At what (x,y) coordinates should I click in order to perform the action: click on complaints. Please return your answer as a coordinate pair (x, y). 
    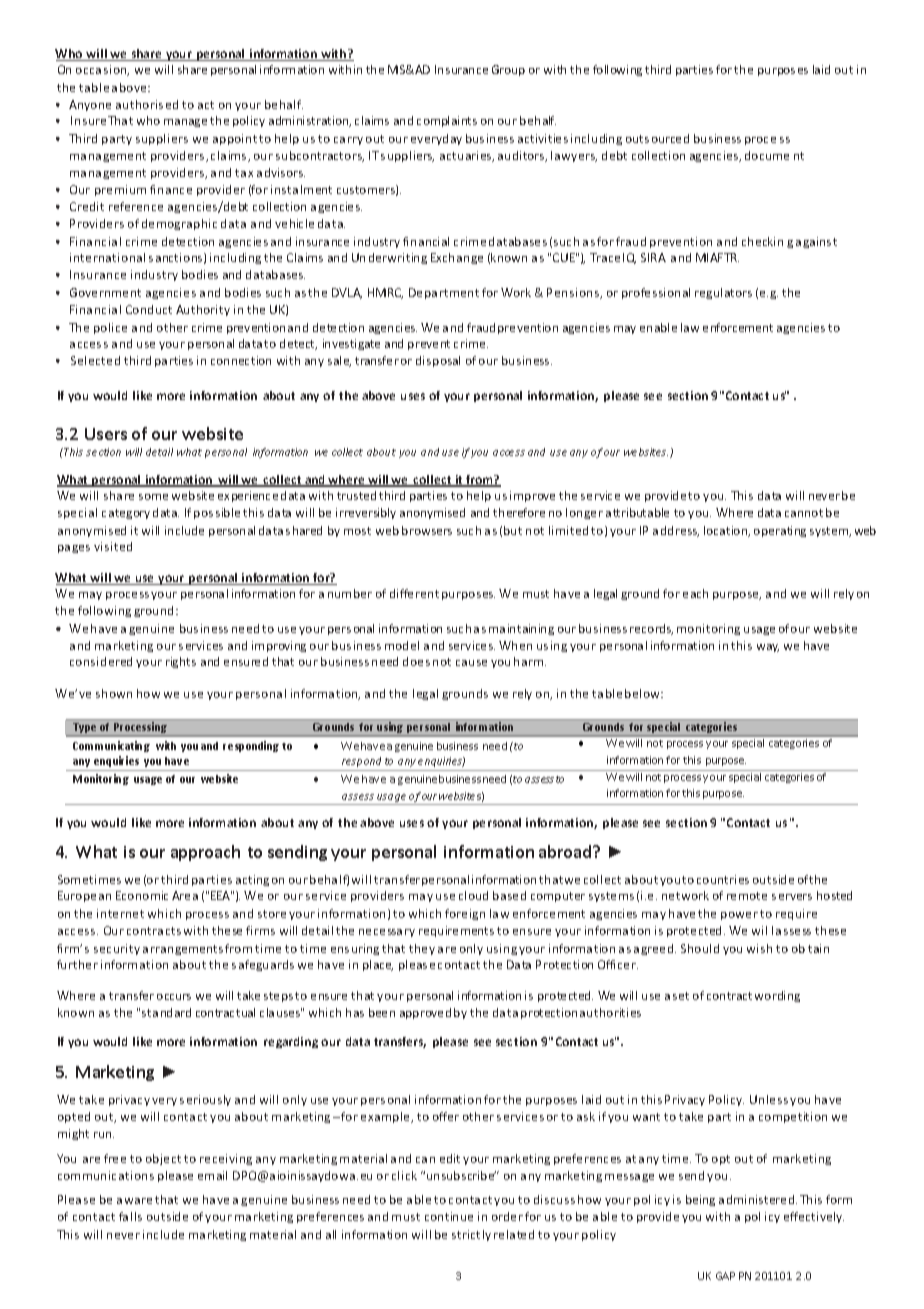
    Looking at the image, I should click on (447, 121).
